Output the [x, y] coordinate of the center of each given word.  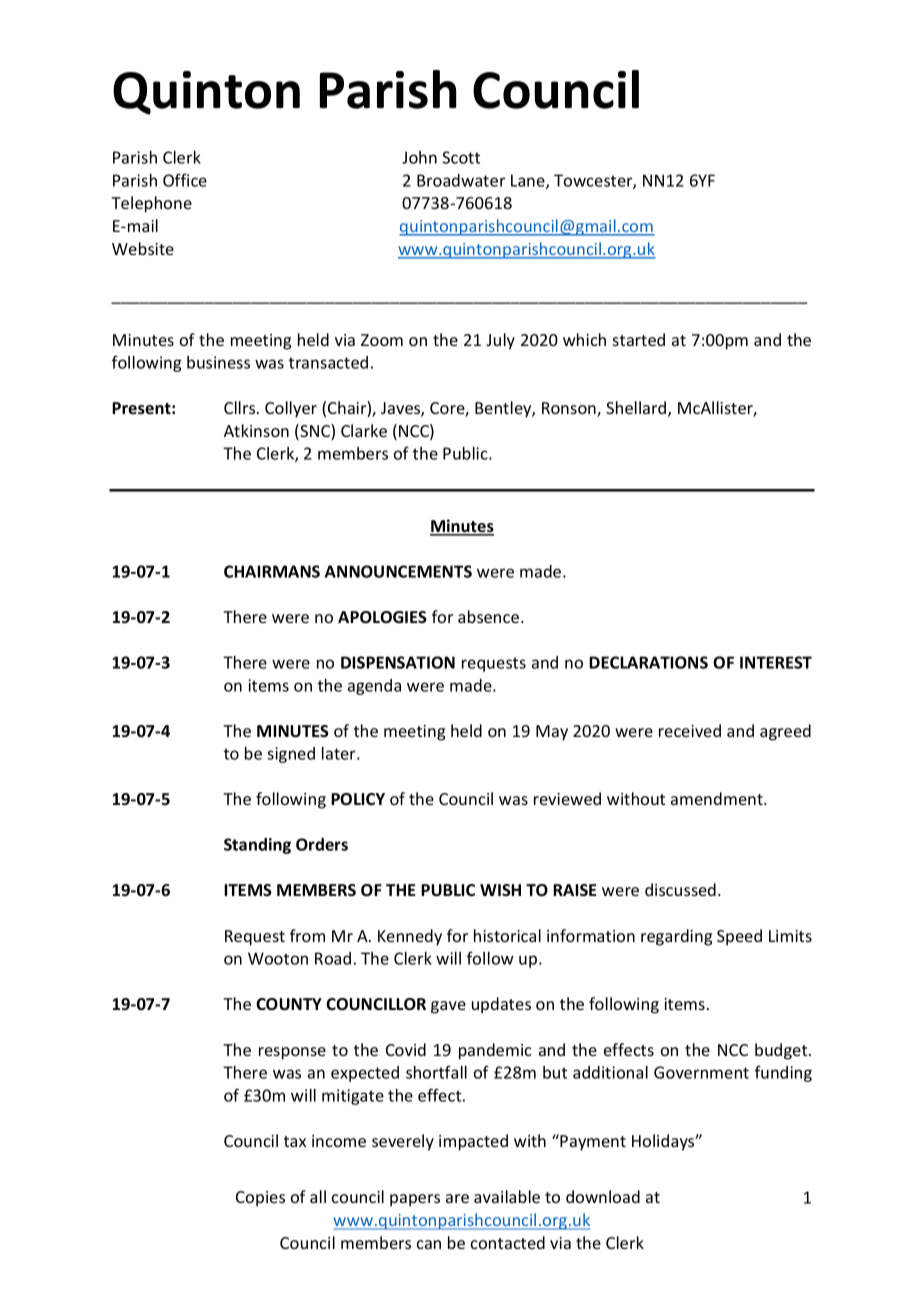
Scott [461, 157]
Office [185, 180]
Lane [529, 181]
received [690, 730]
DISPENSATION [398, 662]
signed [291, 755]
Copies [260, 1199]
